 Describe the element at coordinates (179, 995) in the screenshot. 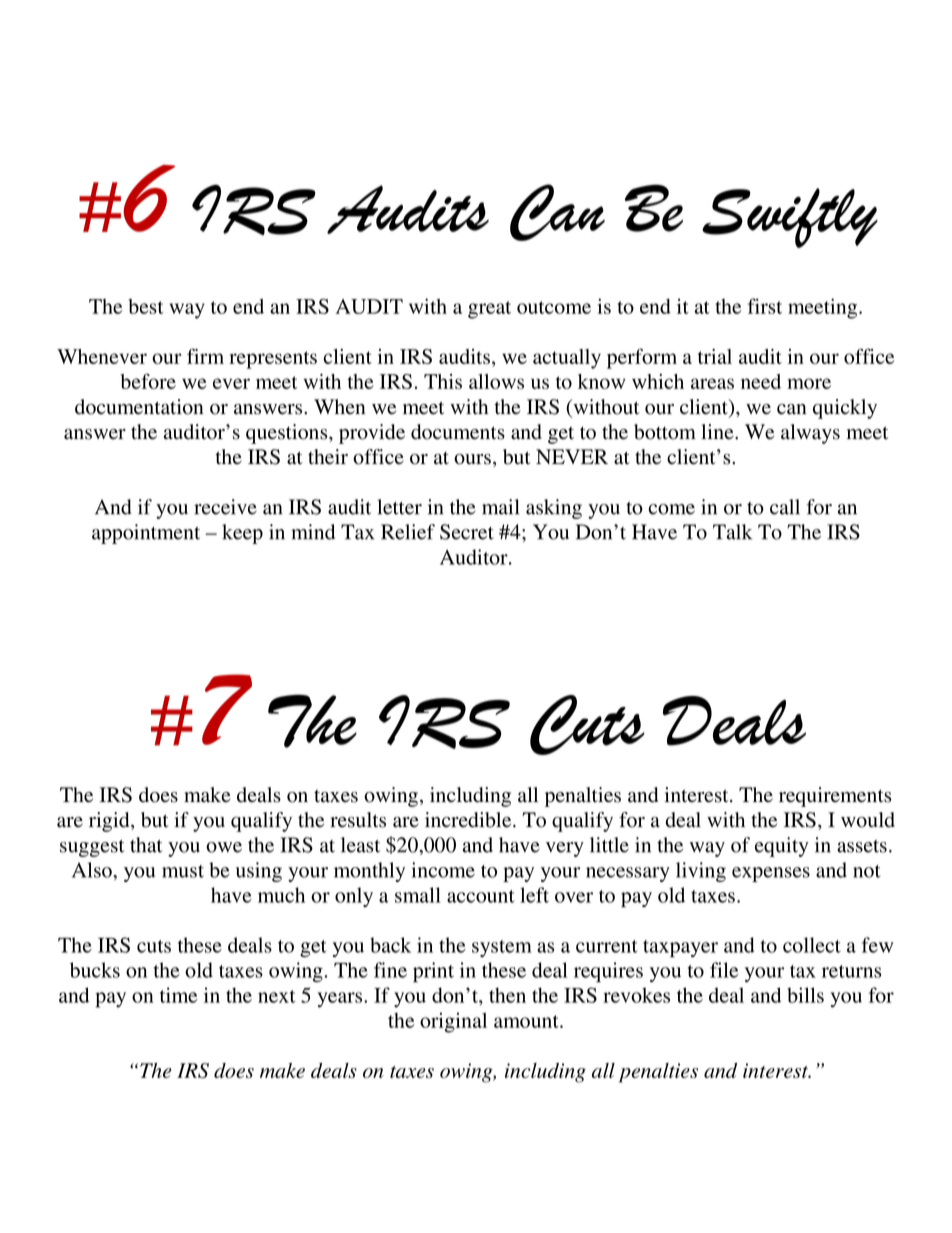

I see `time` at that location.
